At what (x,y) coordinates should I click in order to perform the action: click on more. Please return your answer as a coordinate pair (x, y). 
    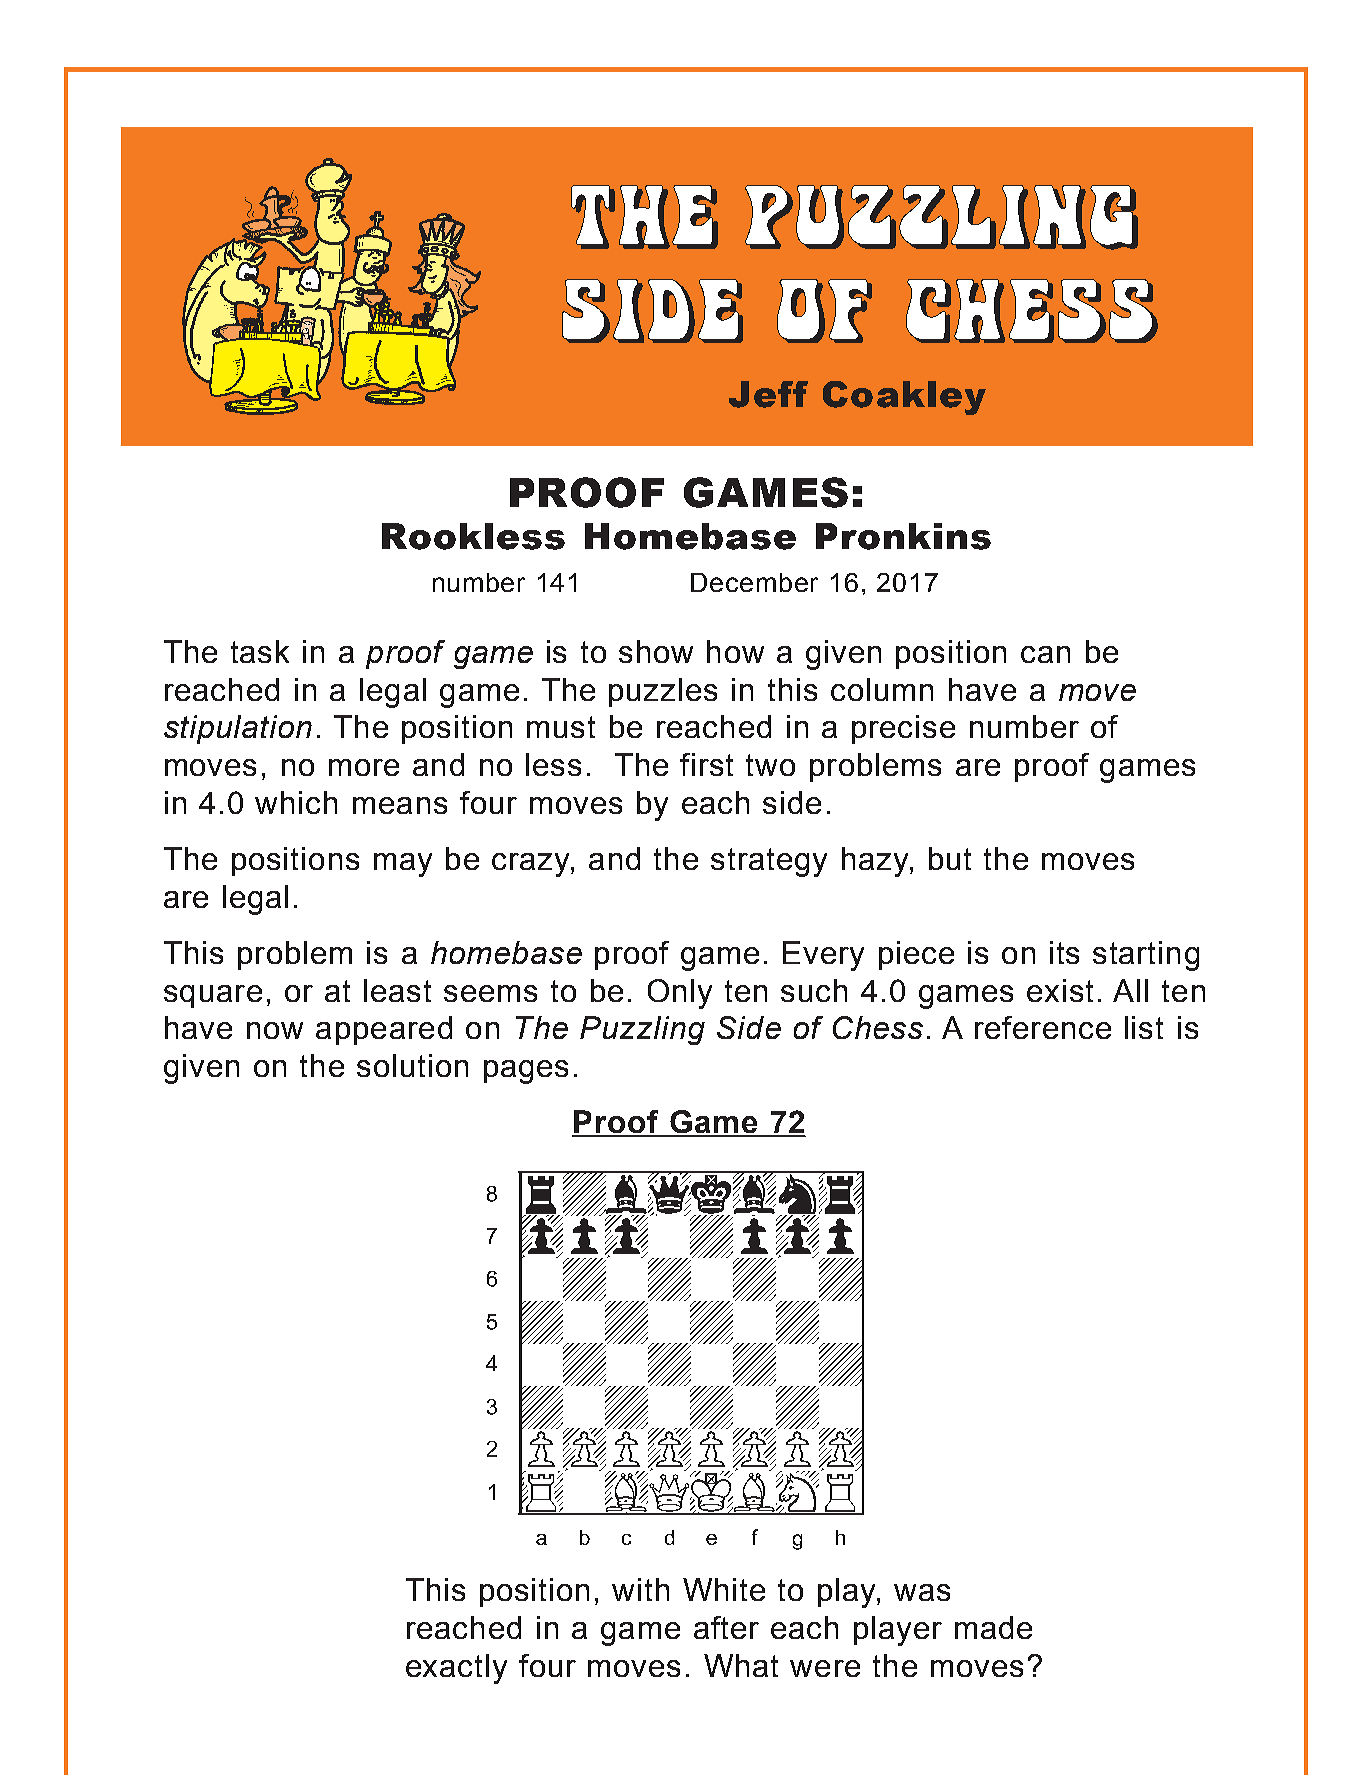
    Looking at the image, I should click on (364, 767).
